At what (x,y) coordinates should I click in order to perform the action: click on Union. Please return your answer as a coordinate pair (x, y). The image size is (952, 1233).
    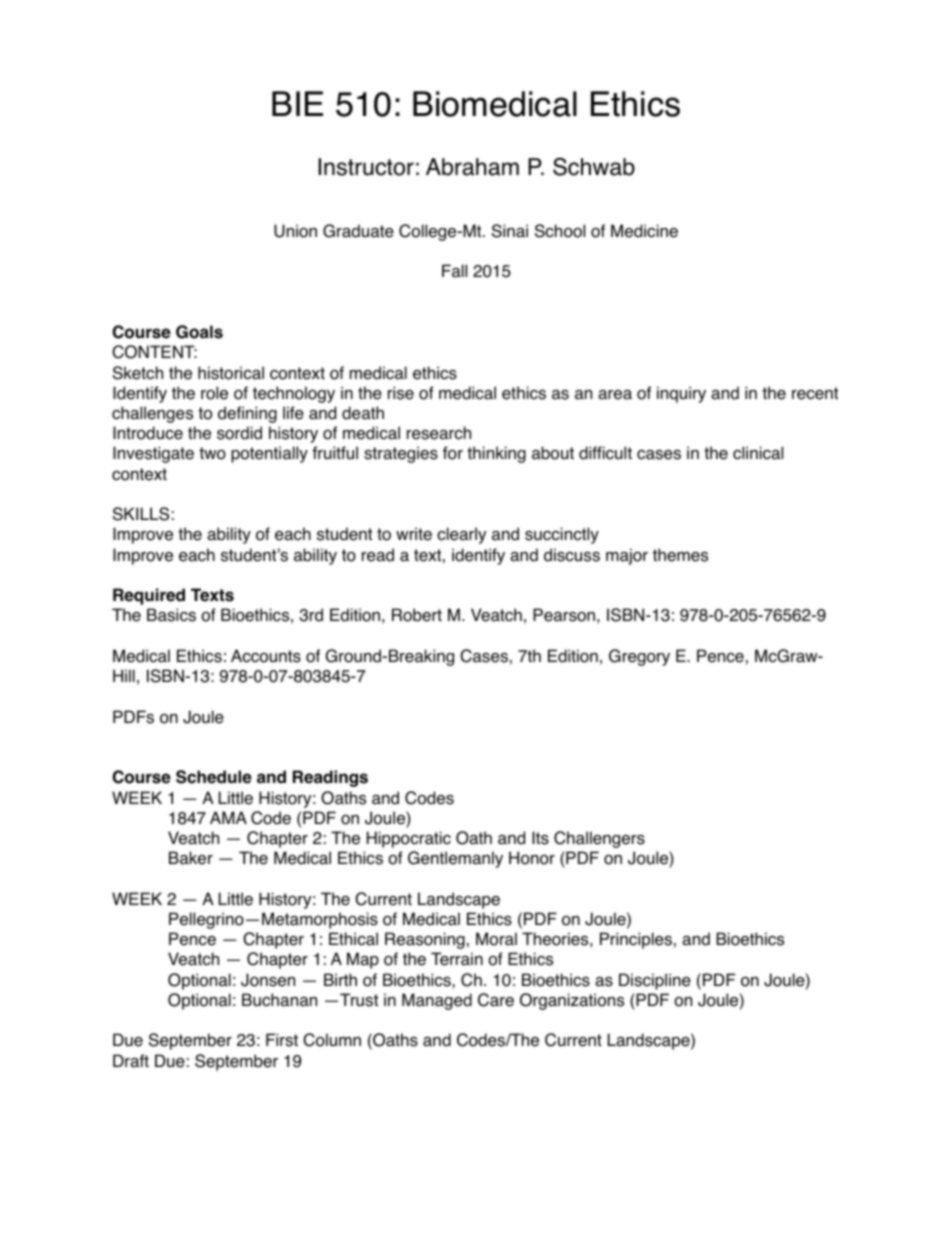
    Looking at the image, I should click on (295, 231).
